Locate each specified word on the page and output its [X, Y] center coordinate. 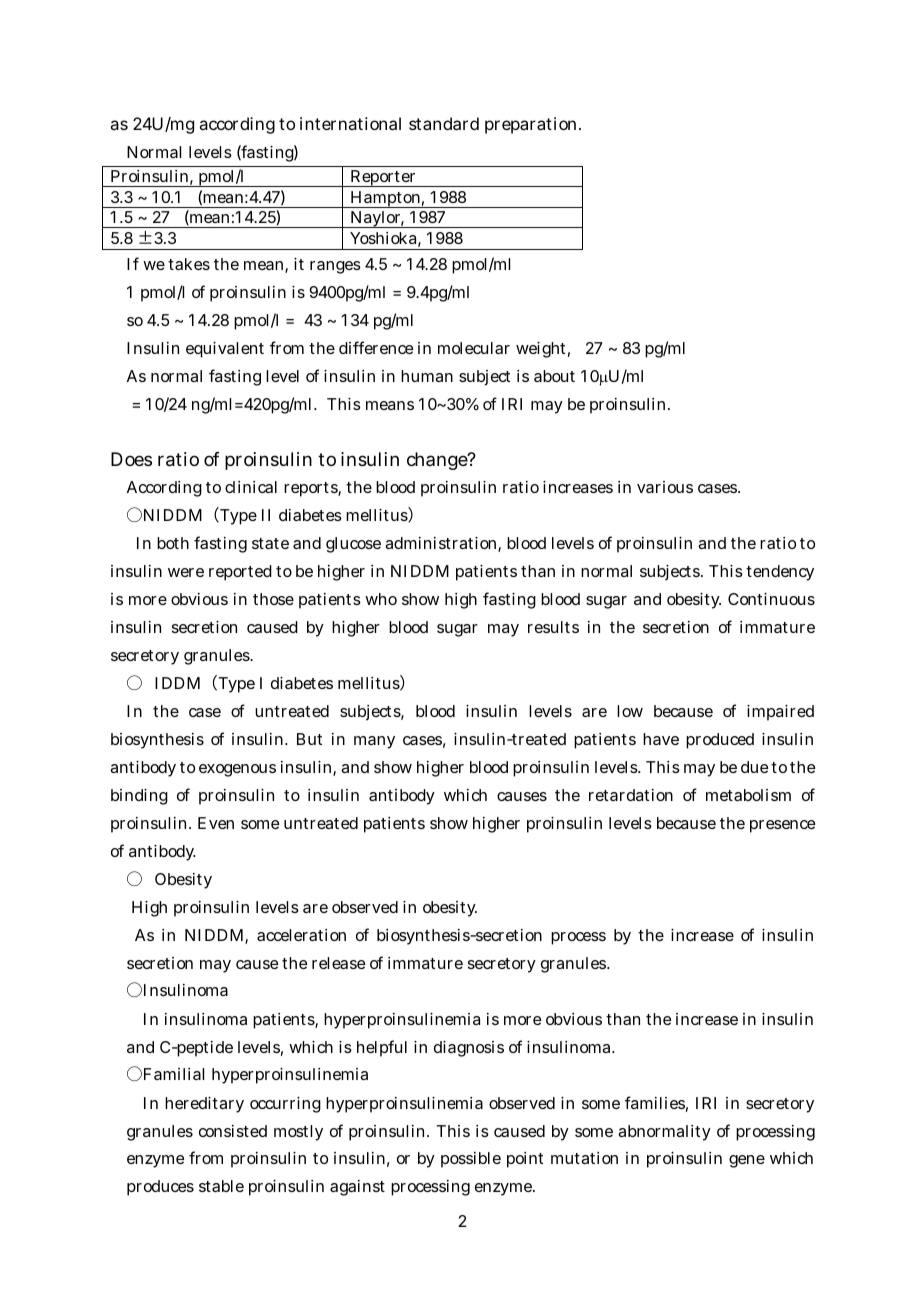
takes [189, 264]
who [381, 599]
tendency [780, 573]
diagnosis [469, 1049]
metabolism [748, 795]
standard [444, 123]
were [186, 572]
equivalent [225, 350]
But [309, 739]
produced [720, 741]
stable [221, 1186]
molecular [474, 348]
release [338, 963]
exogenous [237, 770]
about [554, 376]
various [665, 487]
